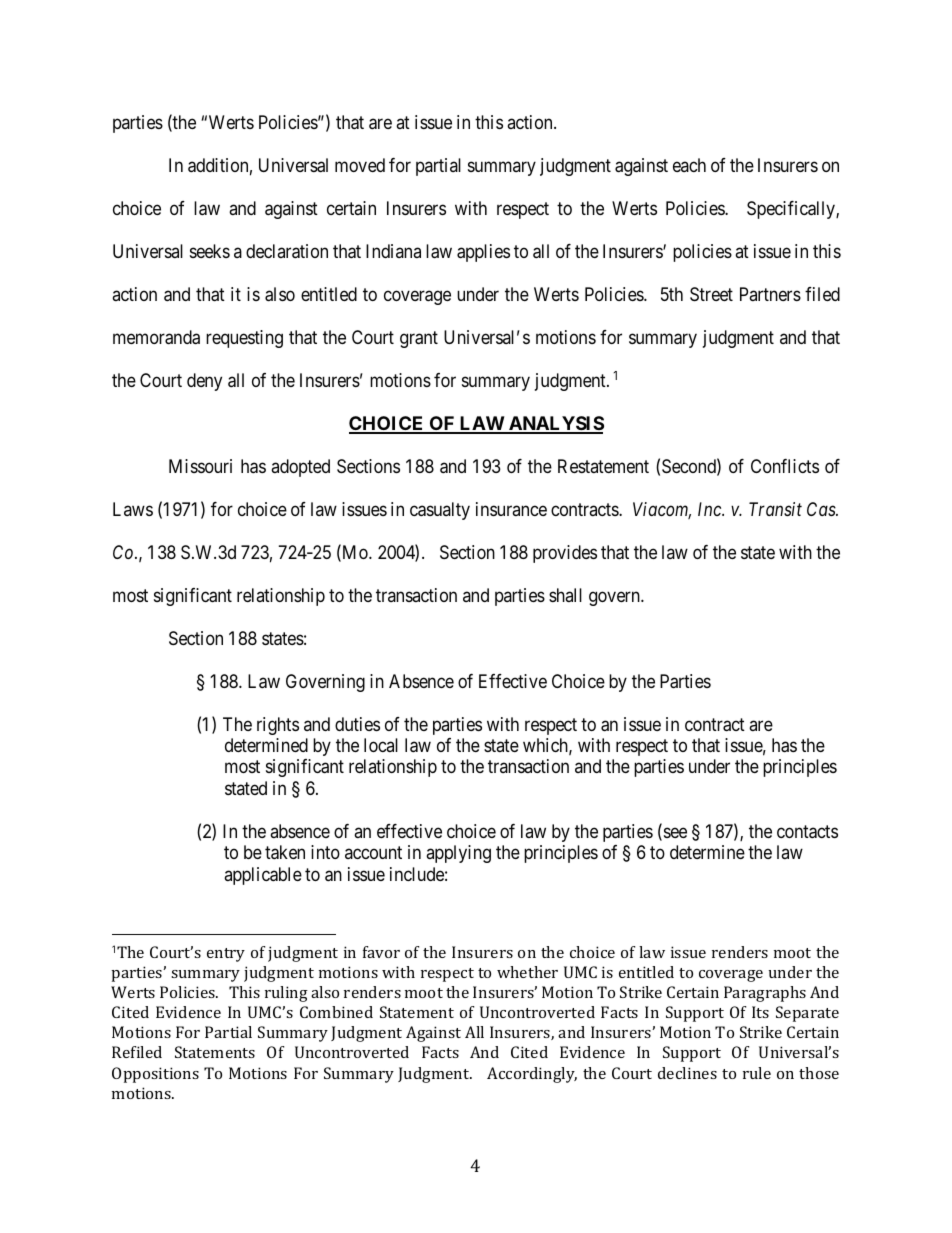 The height and width of the screenshot is (1233, 952). I want to click on seeks, so click(210, 251).
